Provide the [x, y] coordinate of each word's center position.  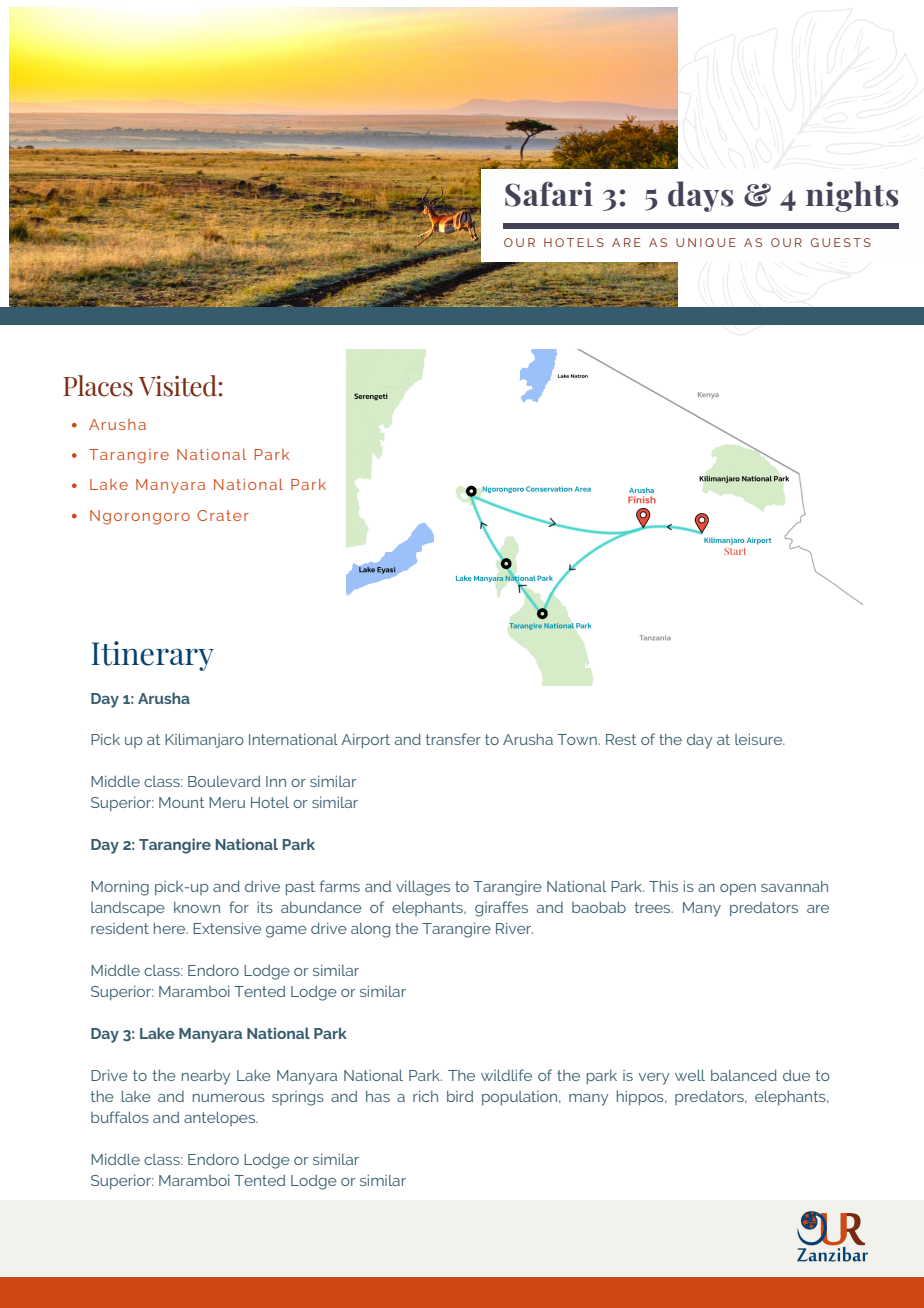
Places [98, 386]
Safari [549, 194]
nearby [206, 1077]
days [700, 196]
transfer [453, 739]
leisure [760, 739]
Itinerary [152, 656]
